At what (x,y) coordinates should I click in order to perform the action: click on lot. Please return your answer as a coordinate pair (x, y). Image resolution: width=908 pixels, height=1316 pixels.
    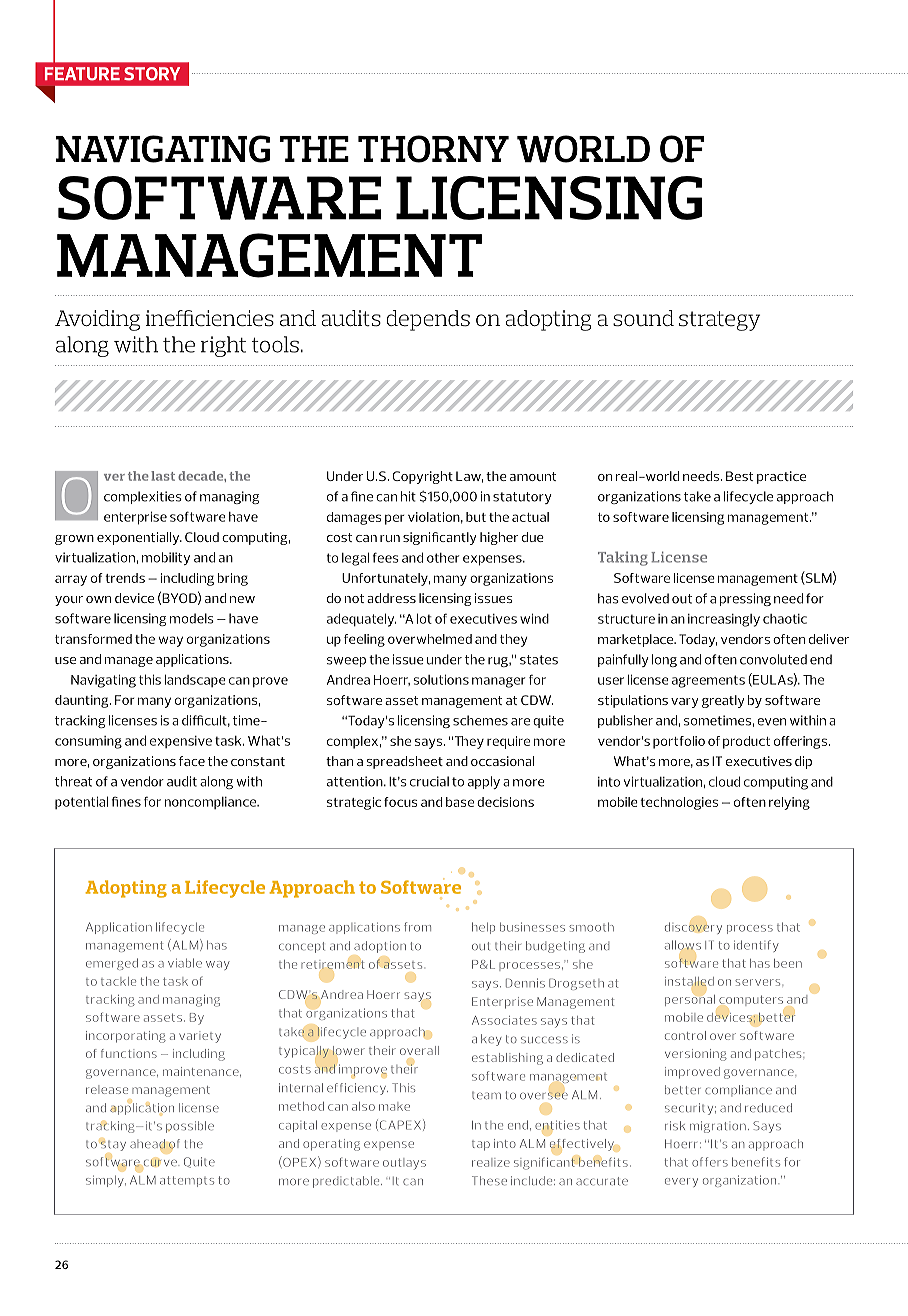
    Looking at the image, I should click on (424, 618).
